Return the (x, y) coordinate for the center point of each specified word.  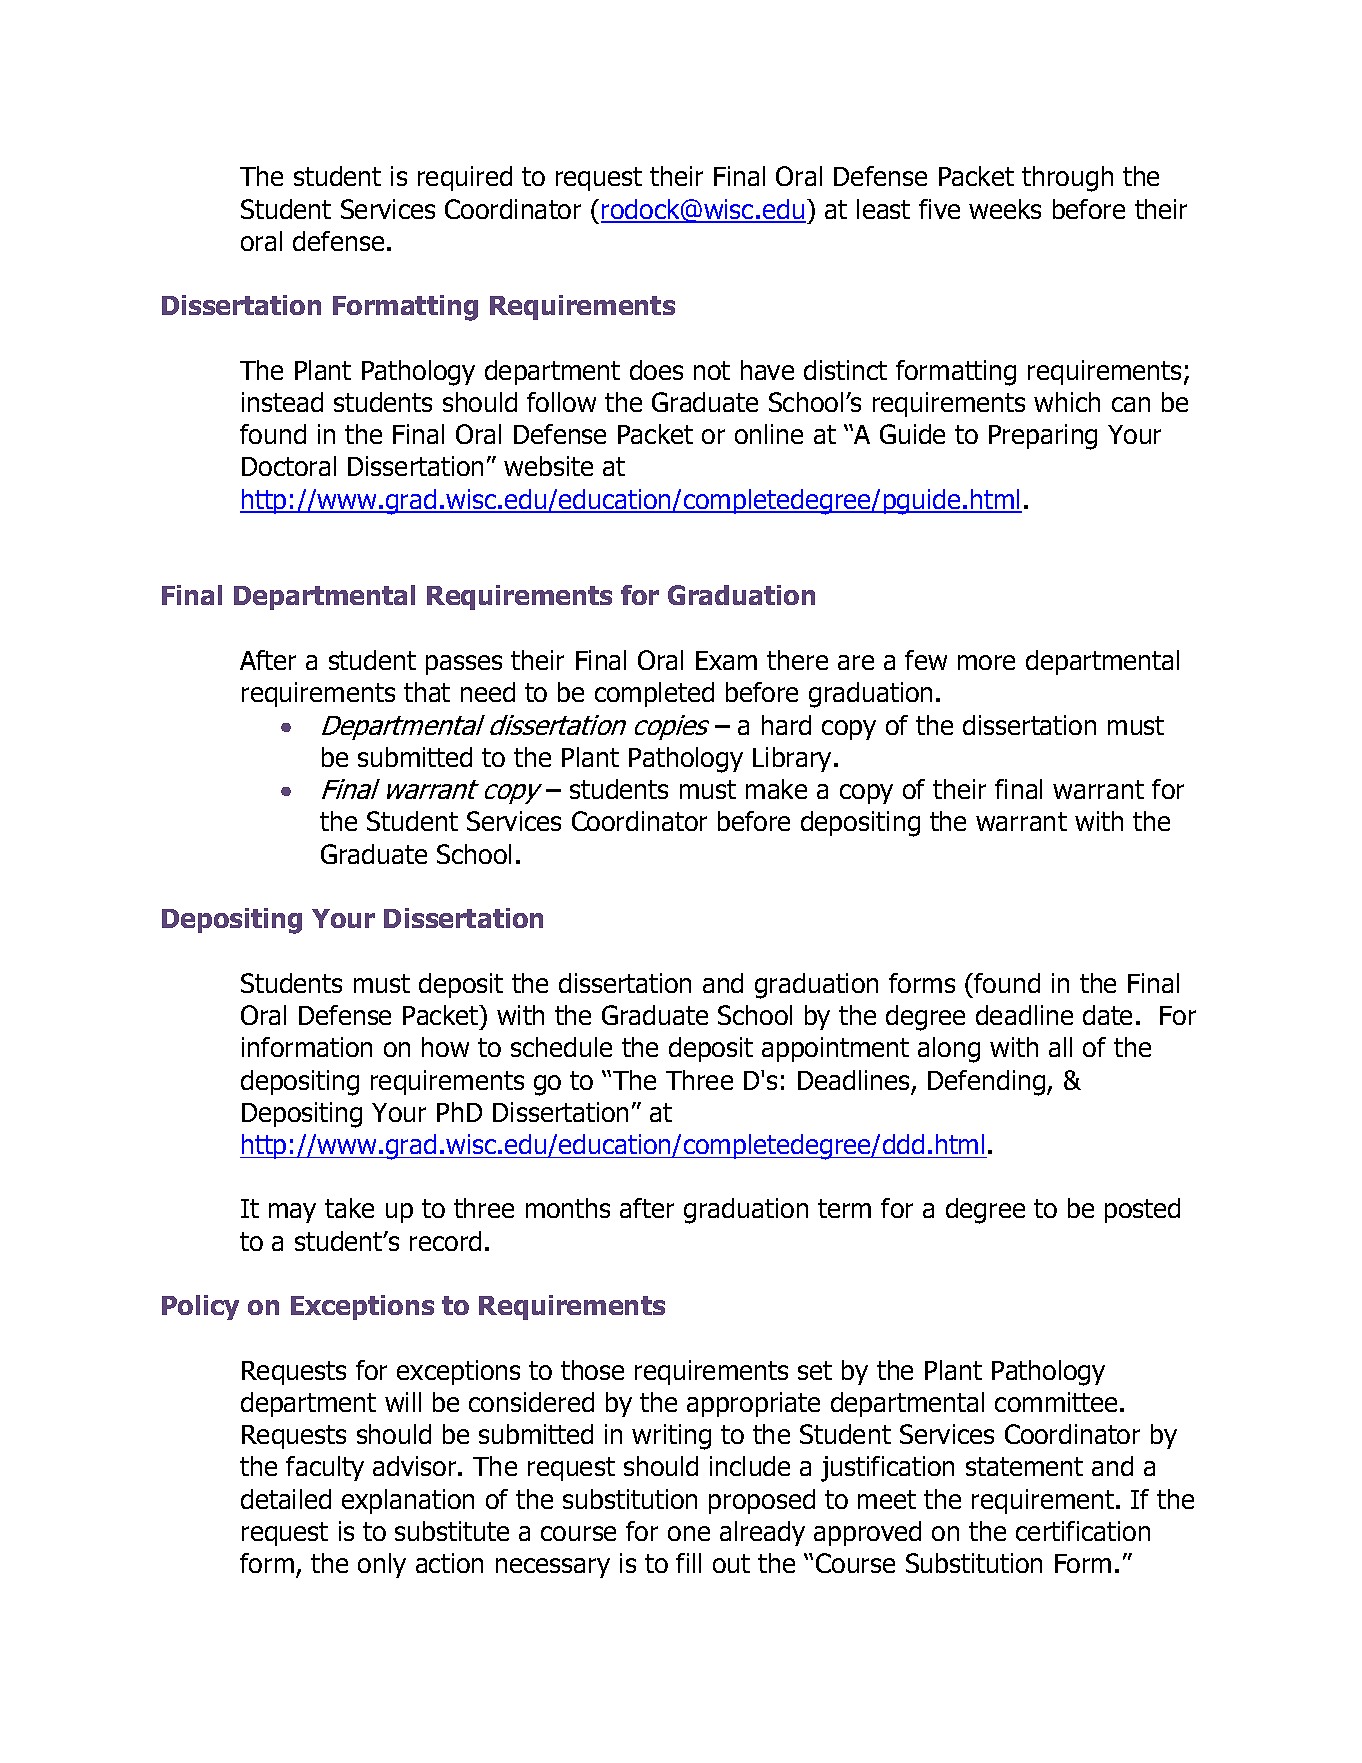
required (465, 178)
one (689, 1533)
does (656, 370)
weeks (1005, 209)
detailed (286, 1499)
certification (1083, 1531)
